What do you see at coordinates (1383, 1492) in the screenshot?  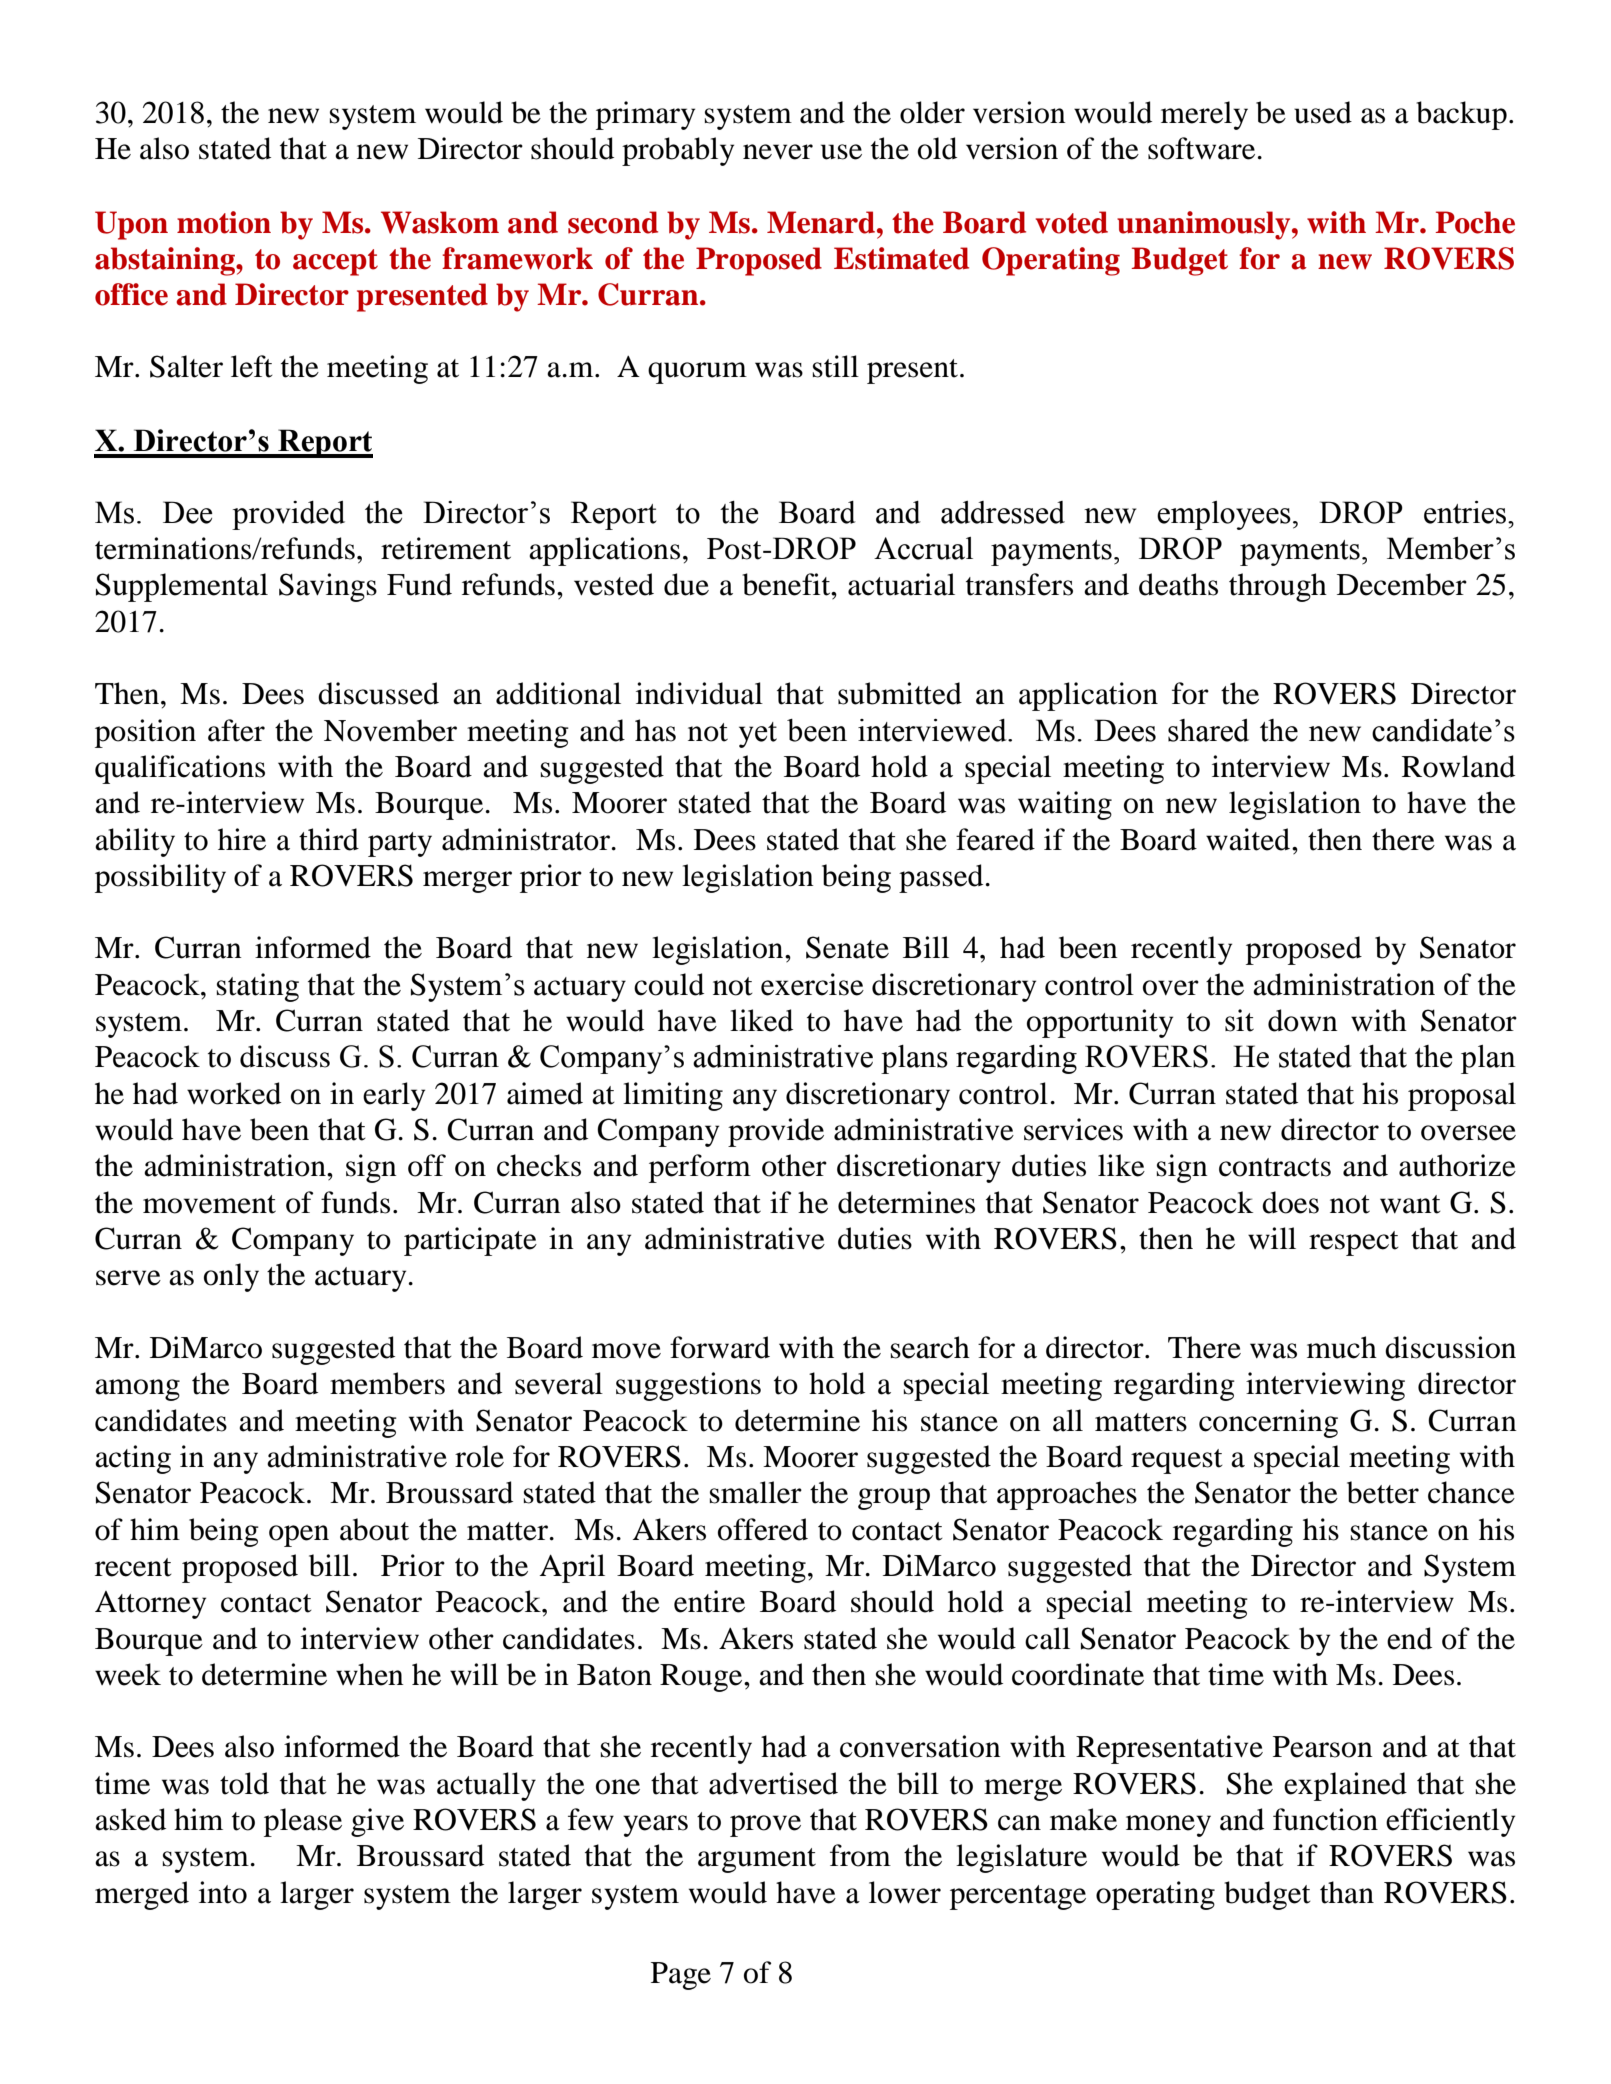 I see `better` at bounding box center [1383, 1492].
